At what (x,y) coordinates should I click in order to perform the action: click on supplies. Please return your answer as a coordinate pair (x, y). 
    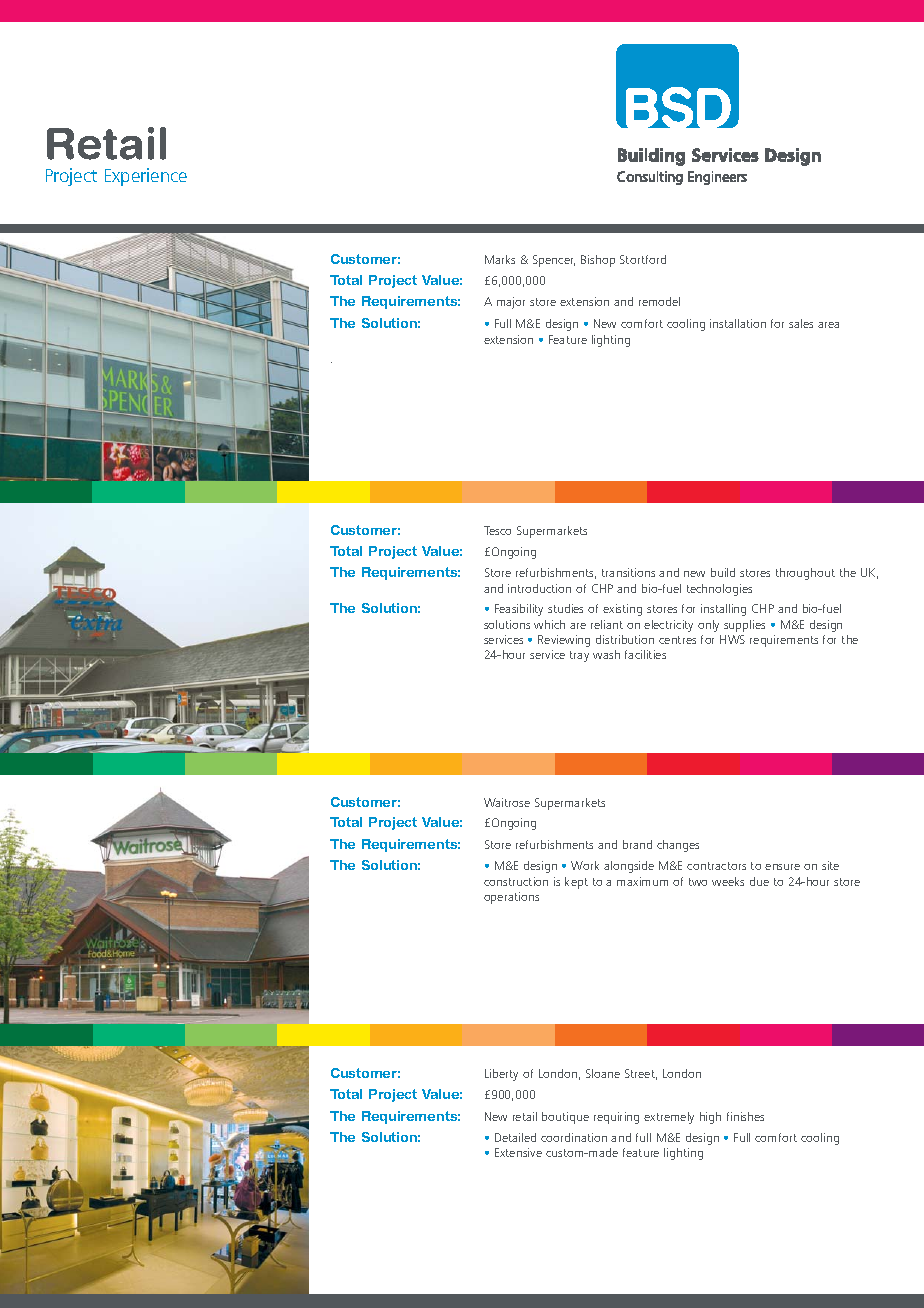
    Looking at the image, I should click on (744, 626).
